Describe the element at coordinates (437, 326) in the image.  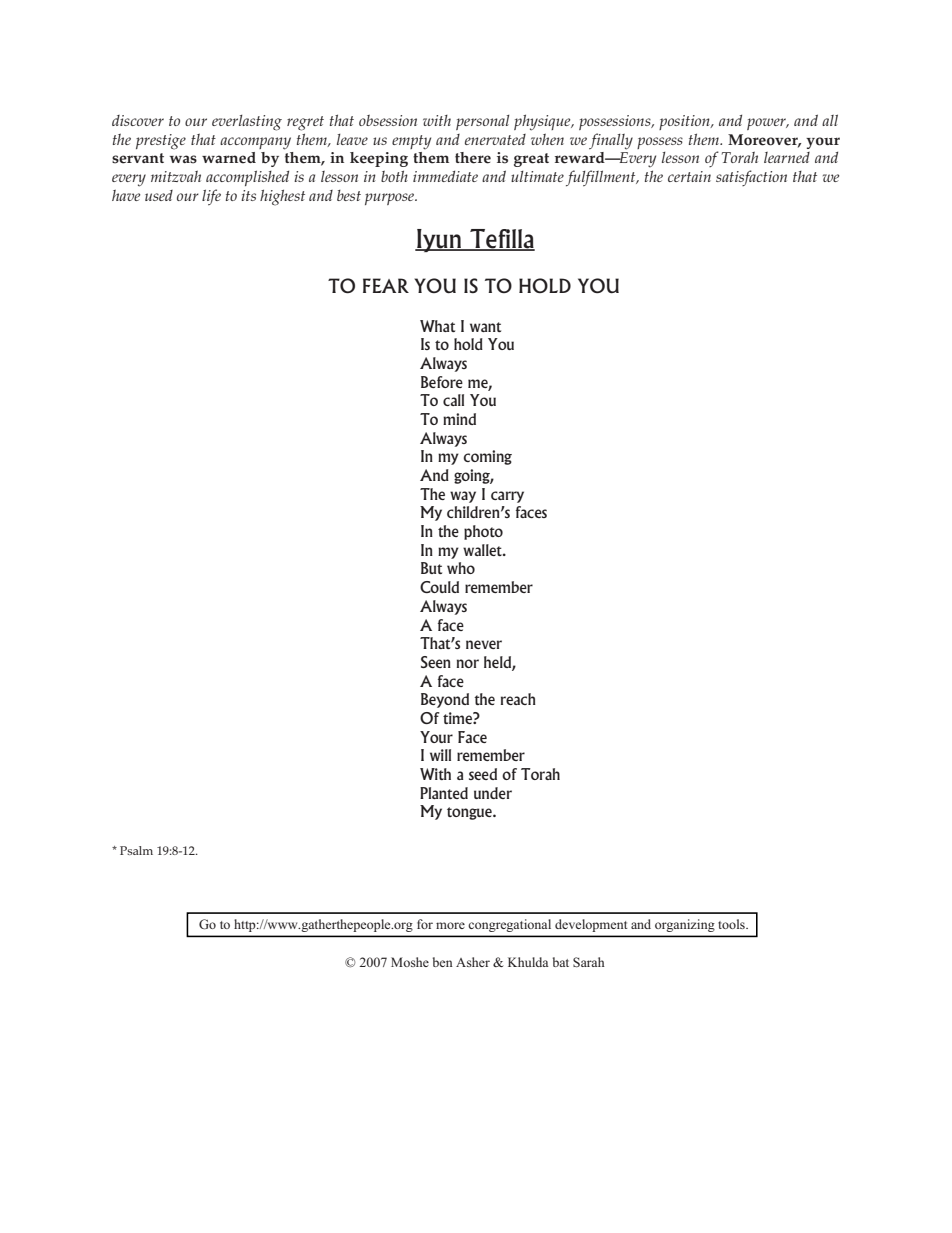
I see `What` at that location.
